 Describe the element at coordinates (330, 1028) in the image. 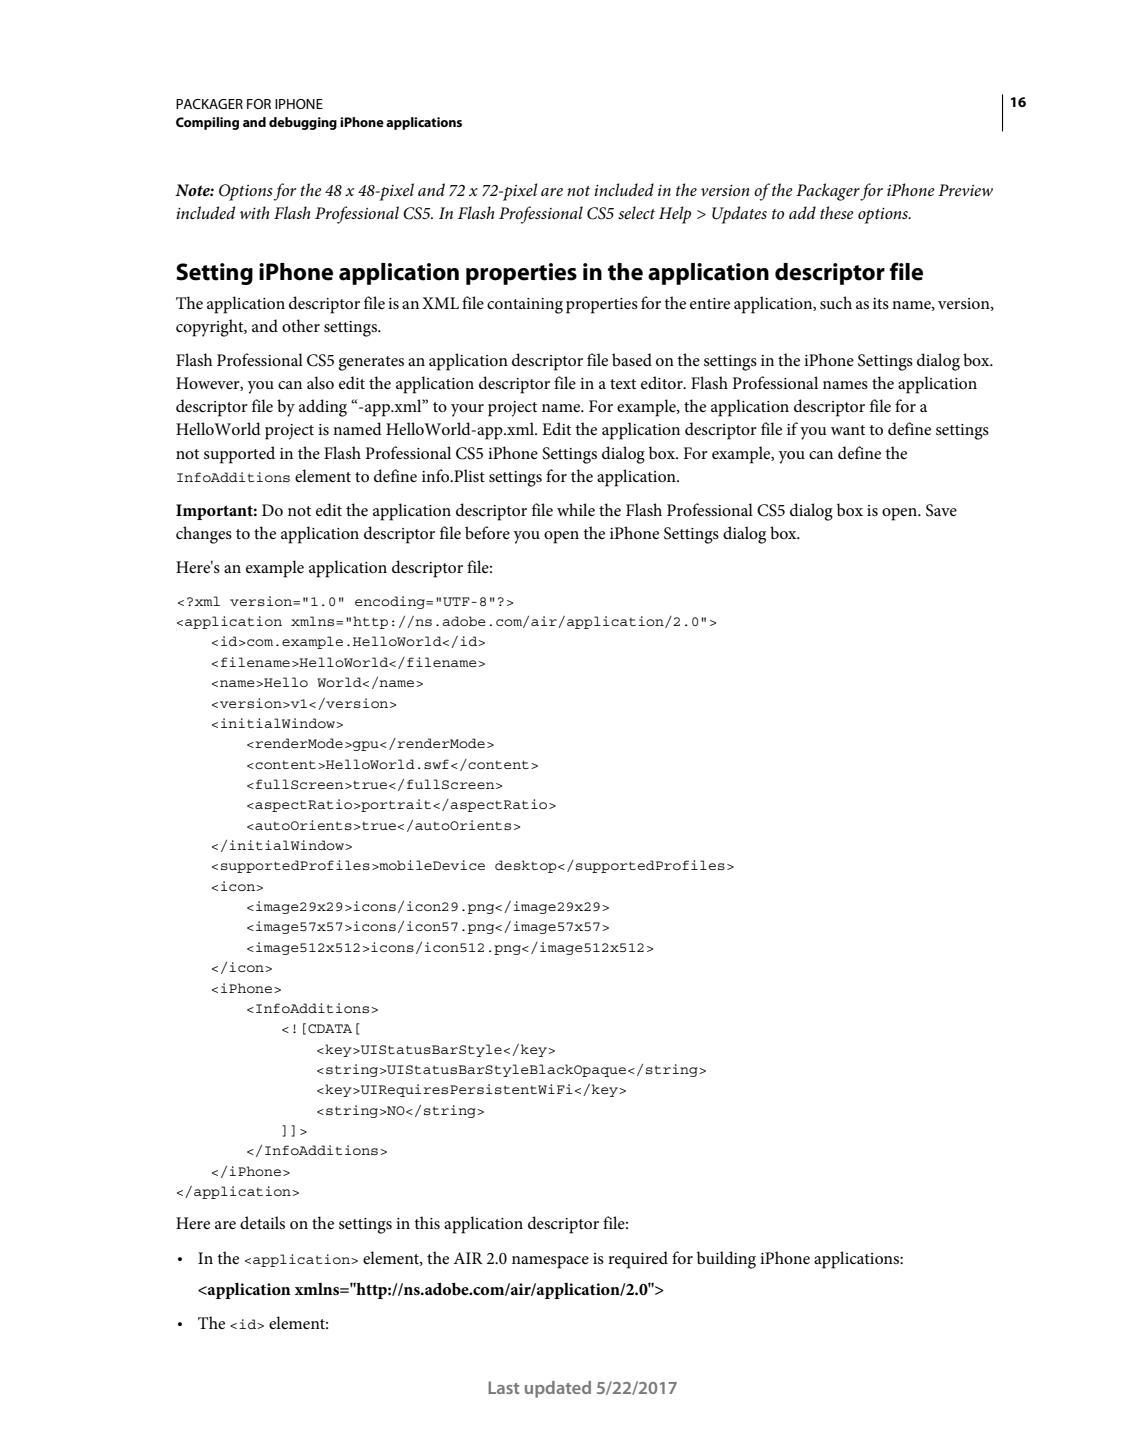

I see `CDATA` at that location.
